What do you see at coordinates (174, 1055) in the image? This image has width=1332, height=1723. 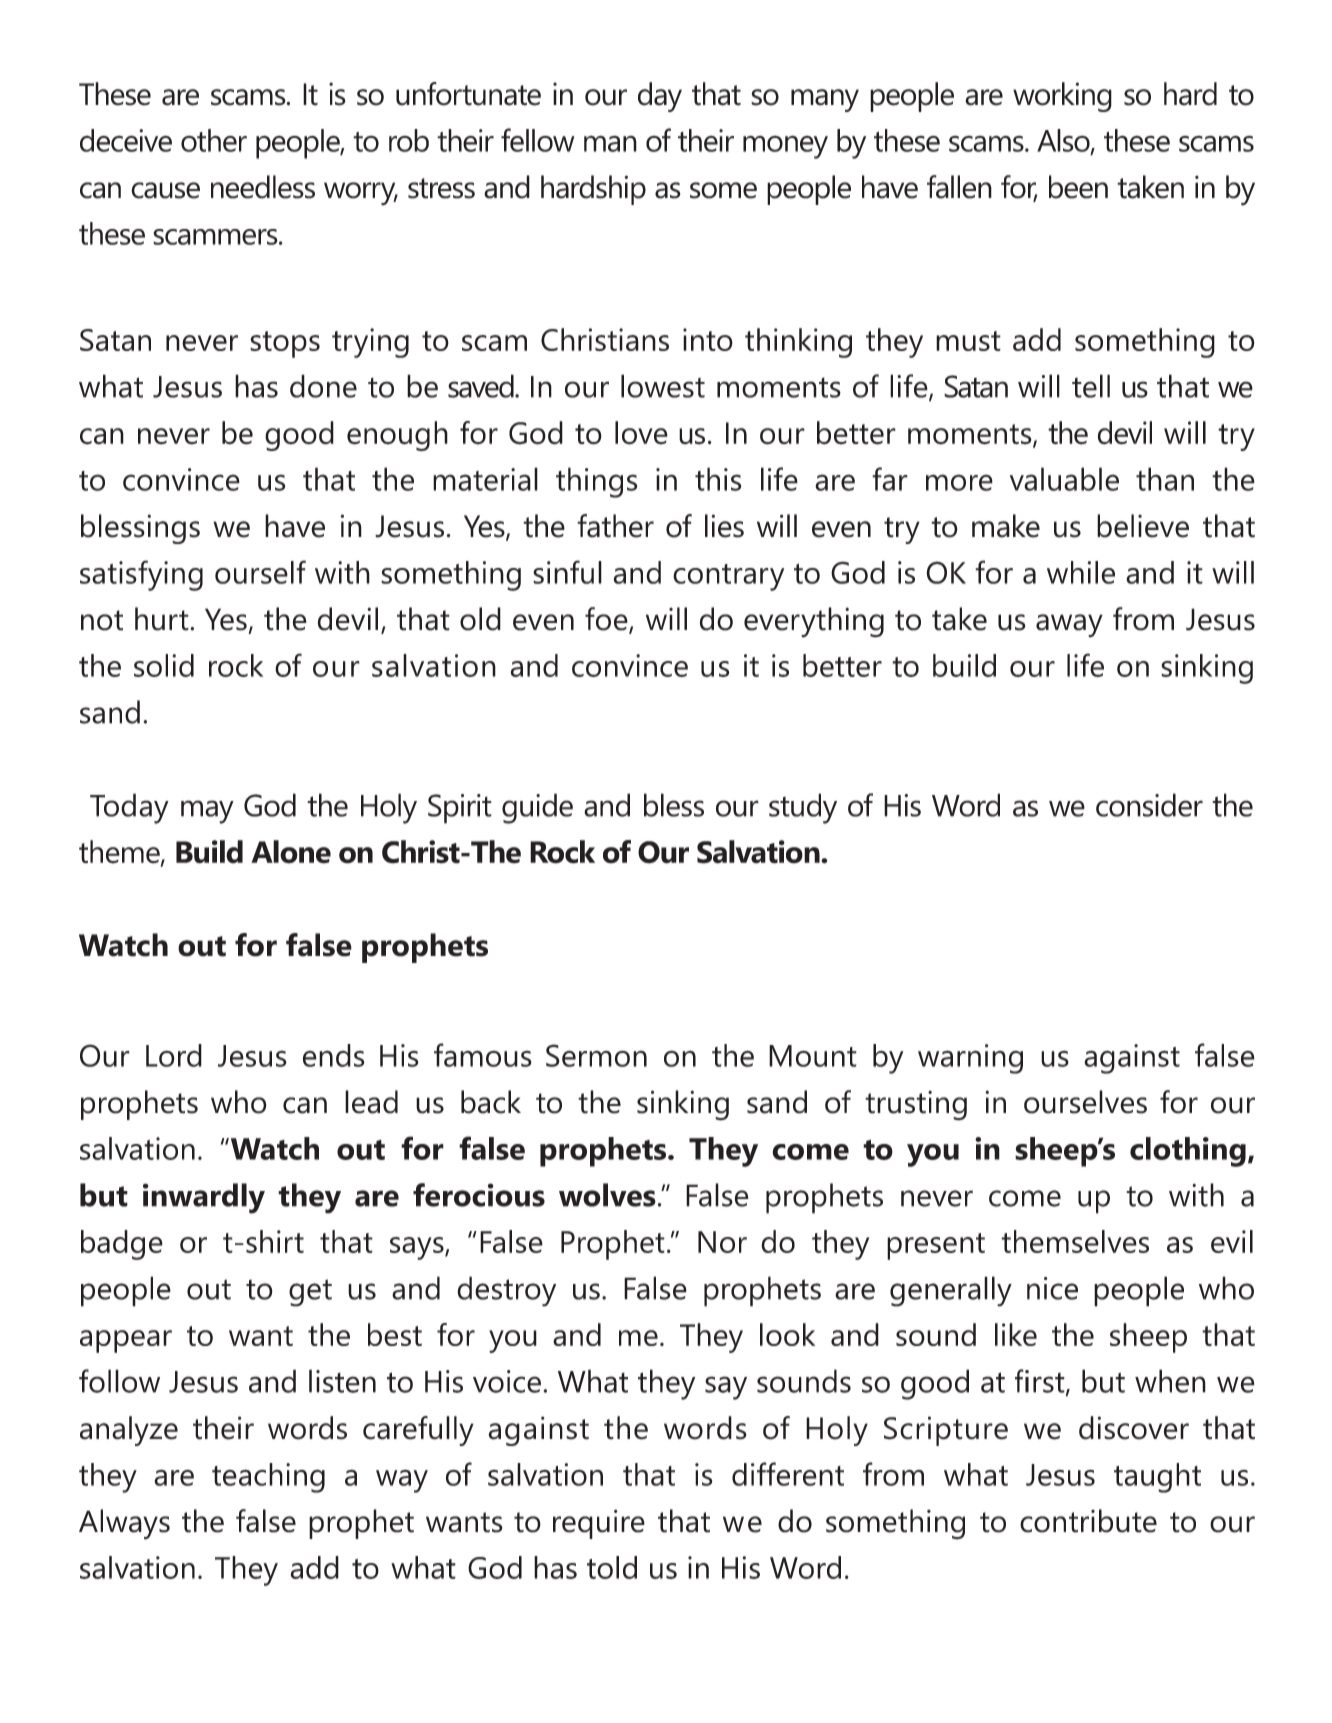 I see `Lord` at bounding box center [174, 1055].
